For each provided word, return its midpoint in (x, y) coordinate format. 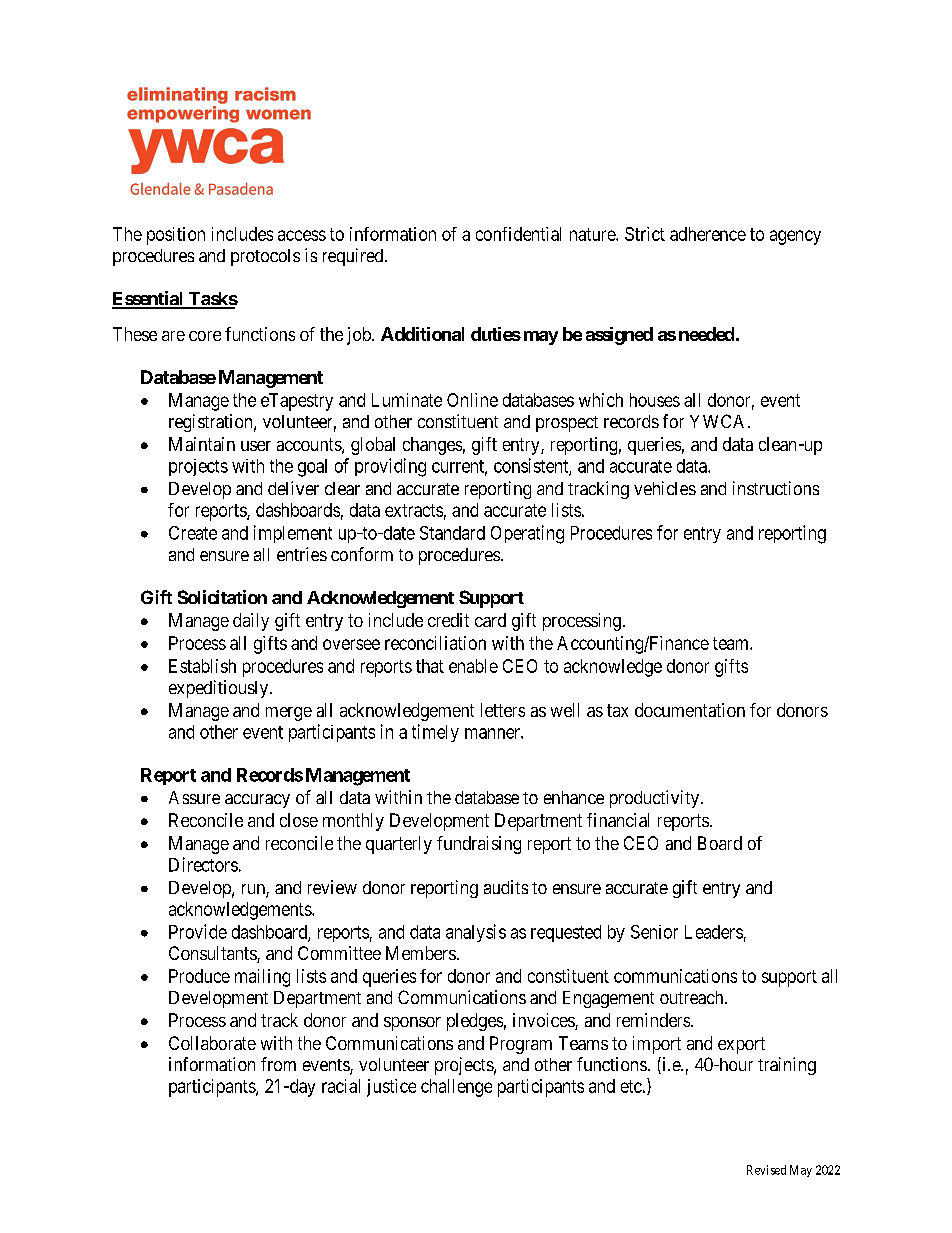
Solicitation (222, 597)
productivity (656, 799)
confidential (518, 234)
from (278, 1064)
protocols (265, 257)
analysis (476, 933)
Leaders (714, 932)
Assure (194, 797)
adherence (708, 234)
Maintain (202, 444)
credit (448, 620)
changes (432, 446)
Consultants (213, 954)
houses (655, 400)
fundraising (479, 845)
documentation (690, 710)
